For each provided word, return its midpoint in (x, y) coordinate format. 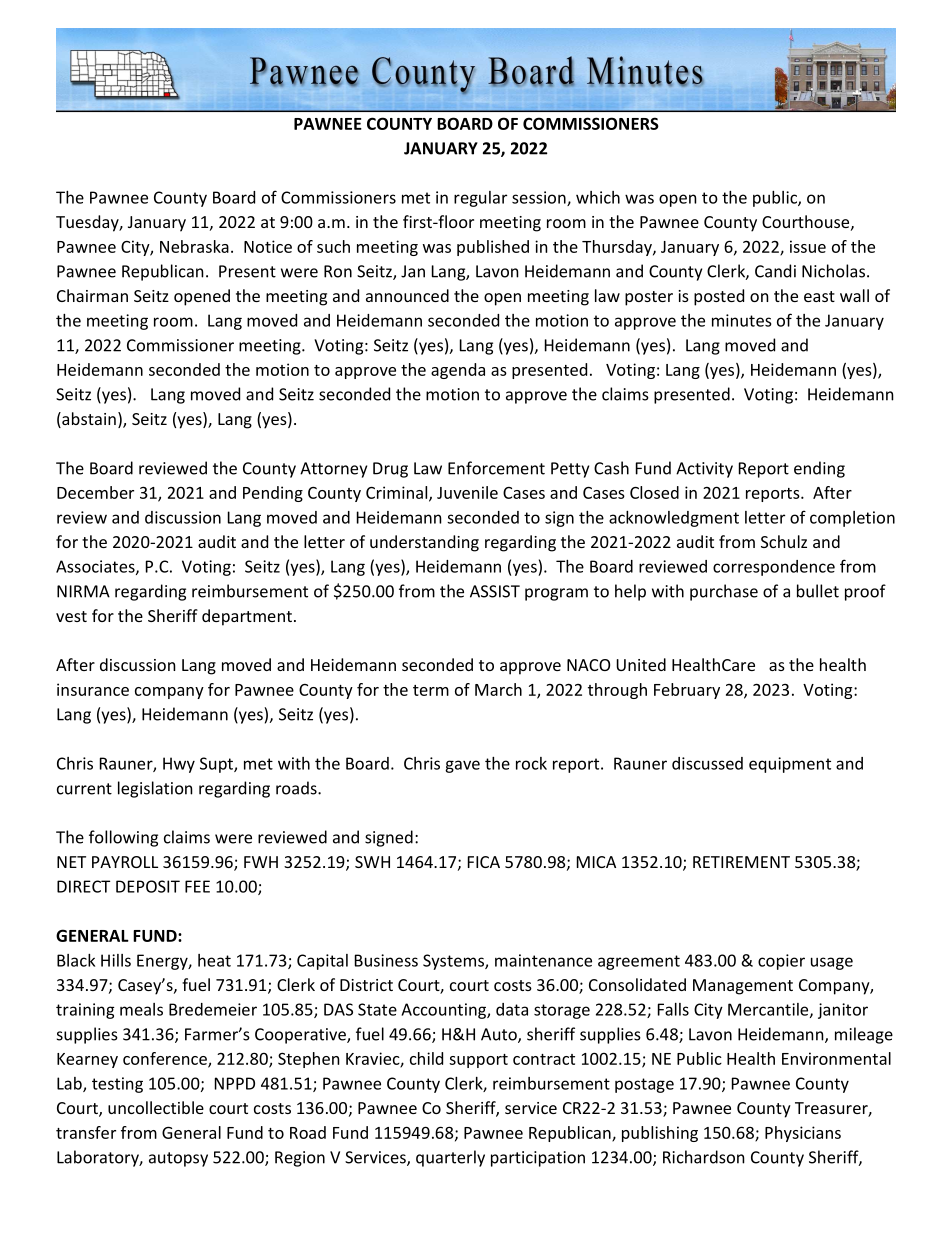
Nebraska (194, 246)
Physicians (803, 1134)
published (493, 248)
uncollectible (156, 1107)
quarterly (450, 1158)
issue (808, 246)
